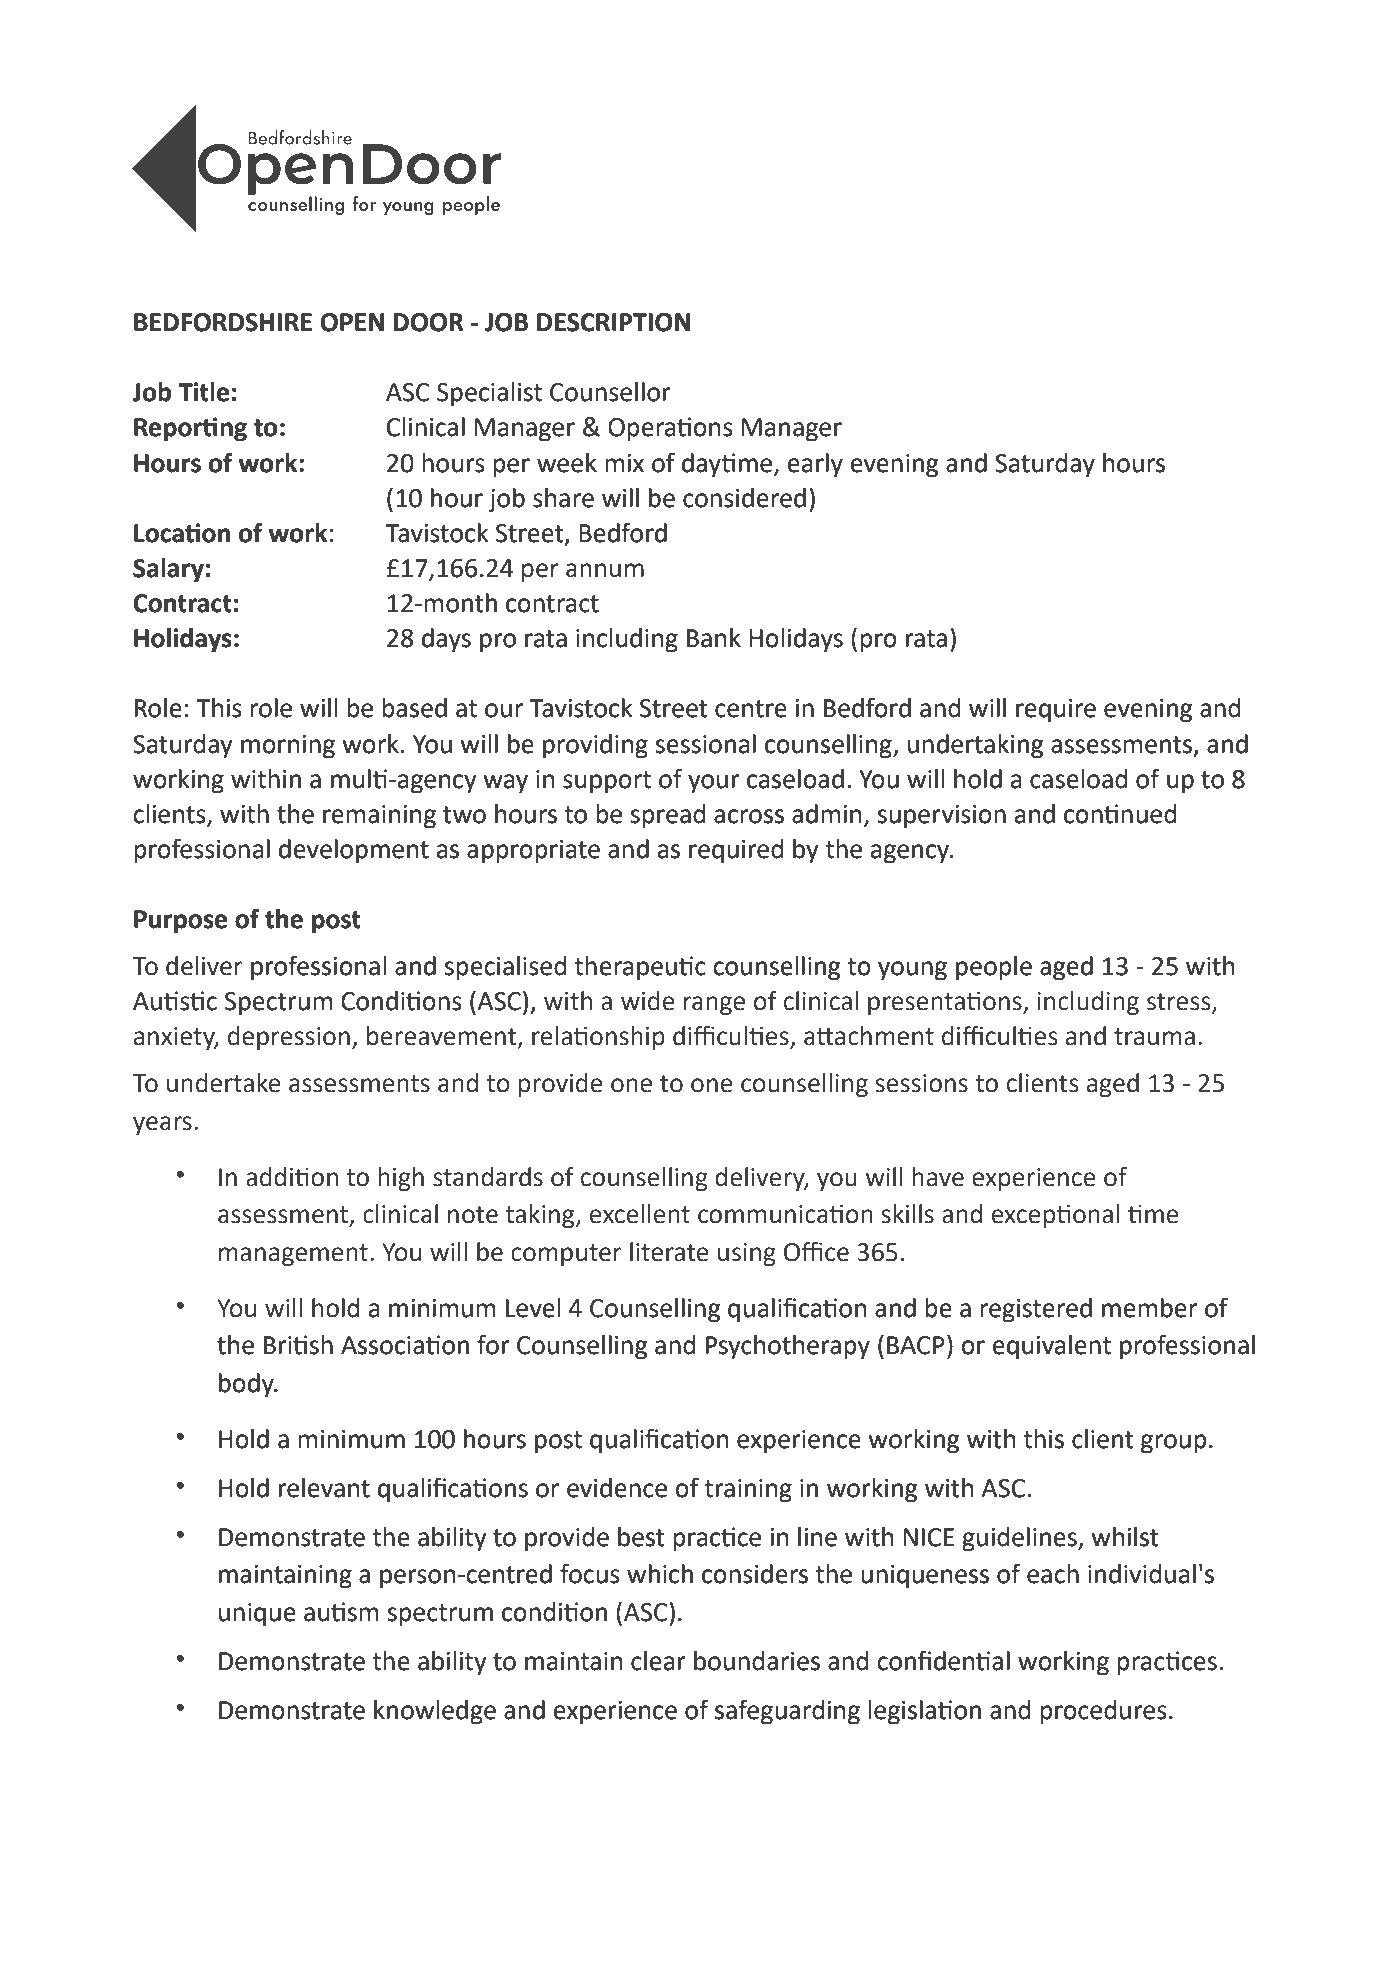 This document has height=1972, width=1394. I want to click on management, so click(293, 1255).
